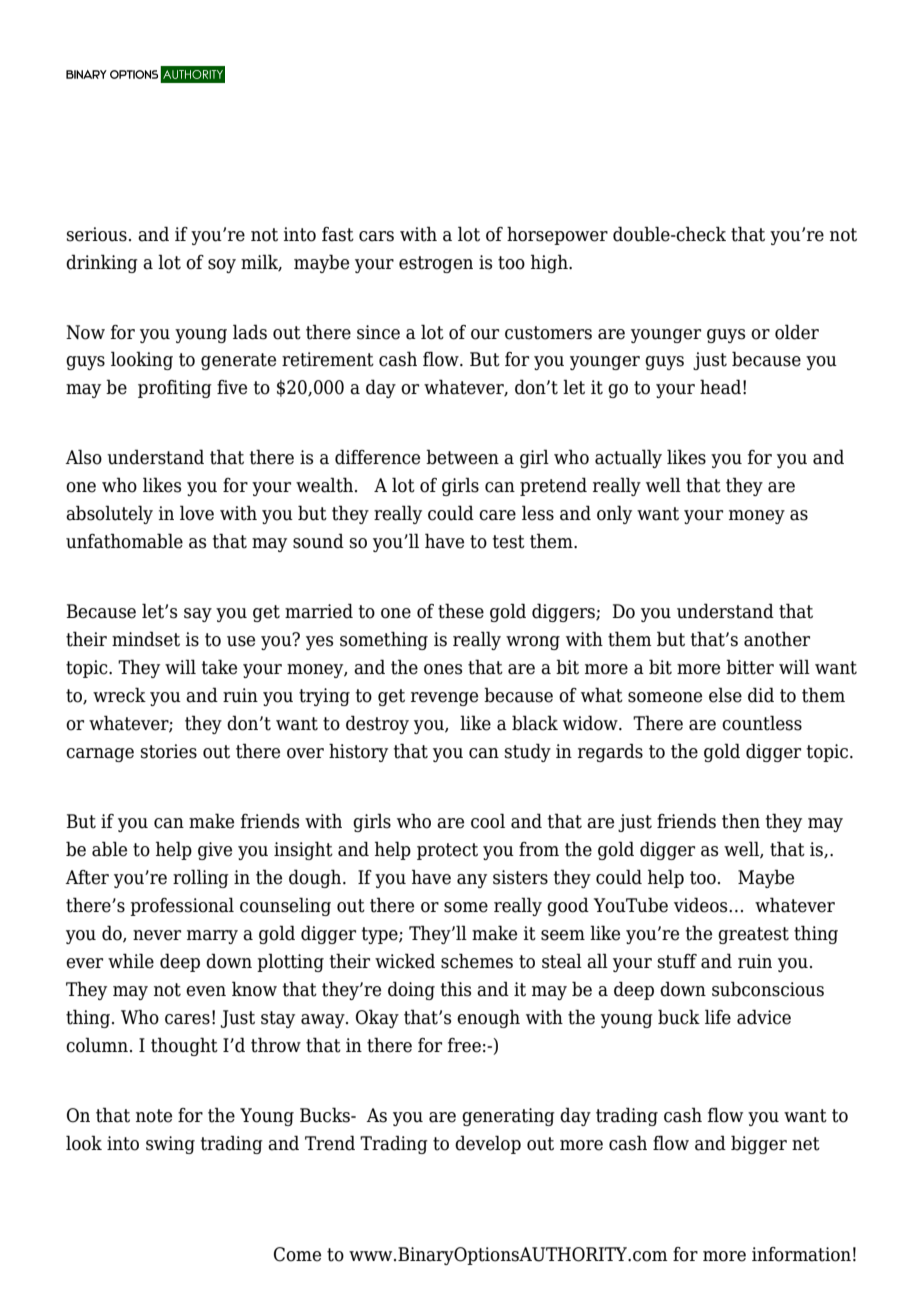 The height and width of the page is (1308, 924). I want to click on soy, so click(222, 266).
